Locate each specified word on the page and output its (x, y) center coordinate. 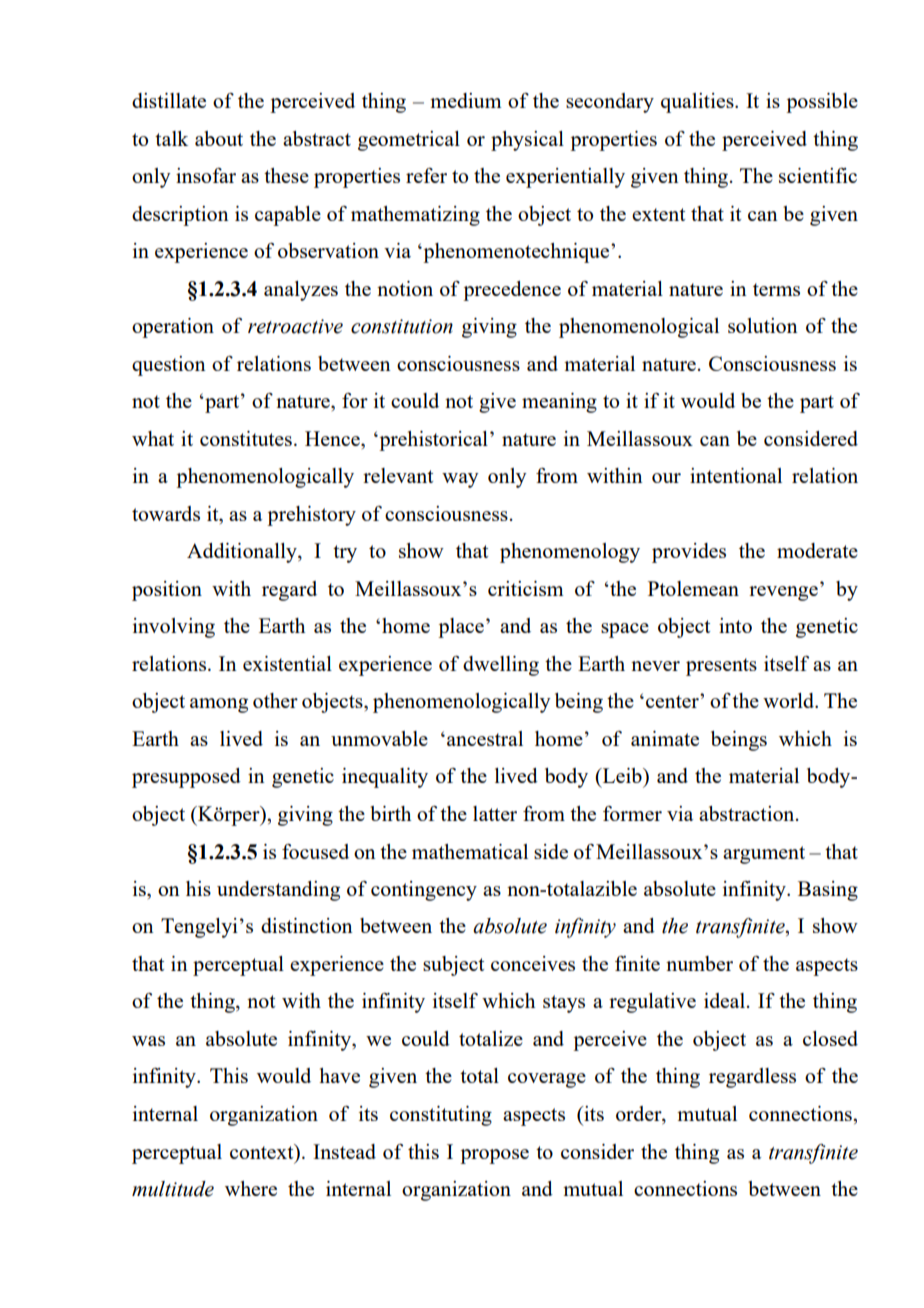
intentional (736, 475)
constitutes (246, 438)
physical (527, 141)
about (219, 138)
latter (495, 813)
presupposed (186, 778)
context (263, 1151)
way (460, 480)
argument (764, 855)
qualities (698, 103)
